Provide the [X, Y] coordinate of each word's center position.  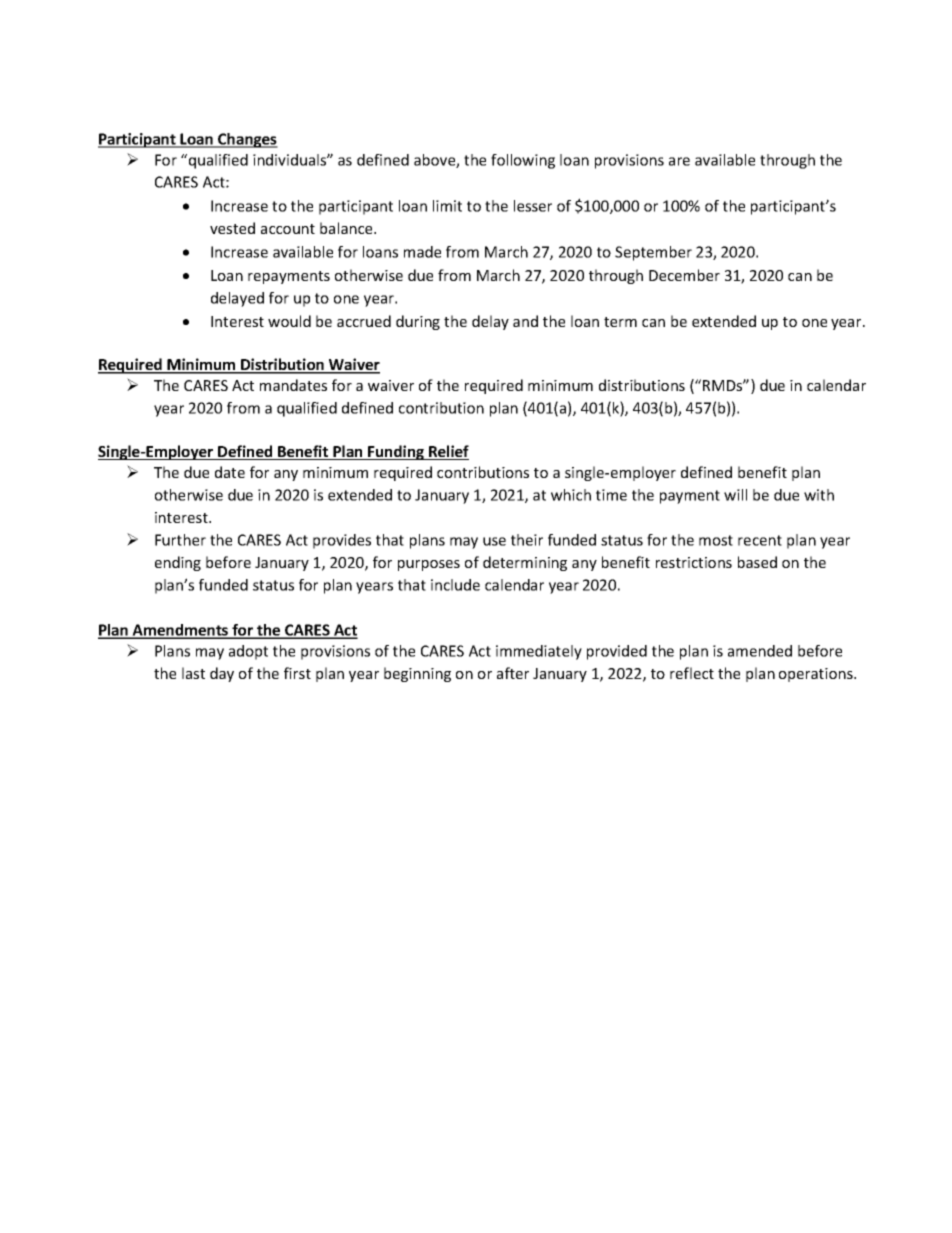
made [422, 252]
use [494, 541]
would [289, 321]
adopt [248, 652]
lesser [533, 206]
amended [760, 651]
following [523, 161]
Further [180, 540]
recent [760, 540]
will [735, 495]
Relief [448, 452]
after [513, 673]
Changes [247, 140]
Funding [396, 452]
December [684, 275]
